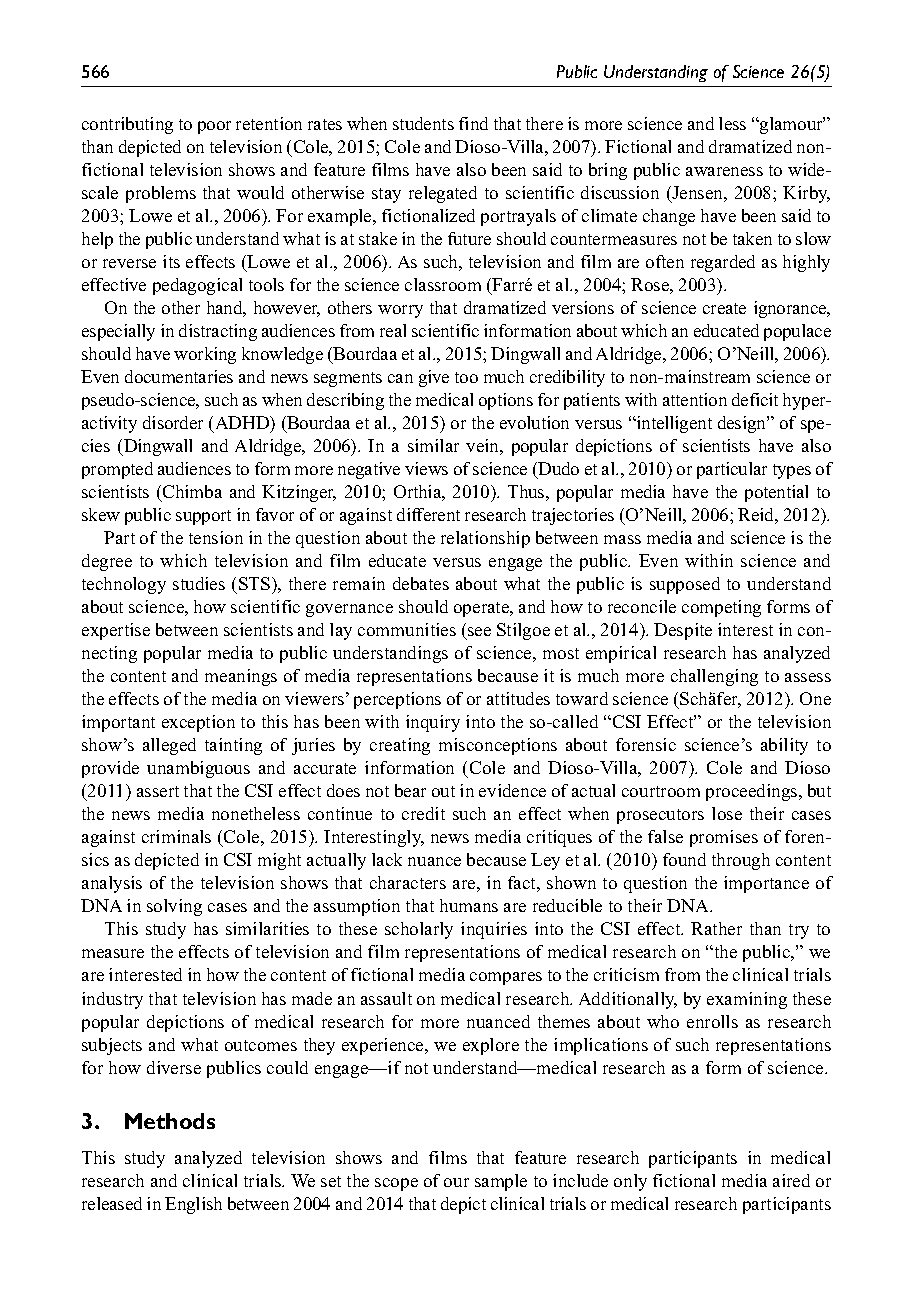 This document has height=1316, width=924. Describe the element at coordinates (716, 928) in the document. I see `Rather` at that location.
